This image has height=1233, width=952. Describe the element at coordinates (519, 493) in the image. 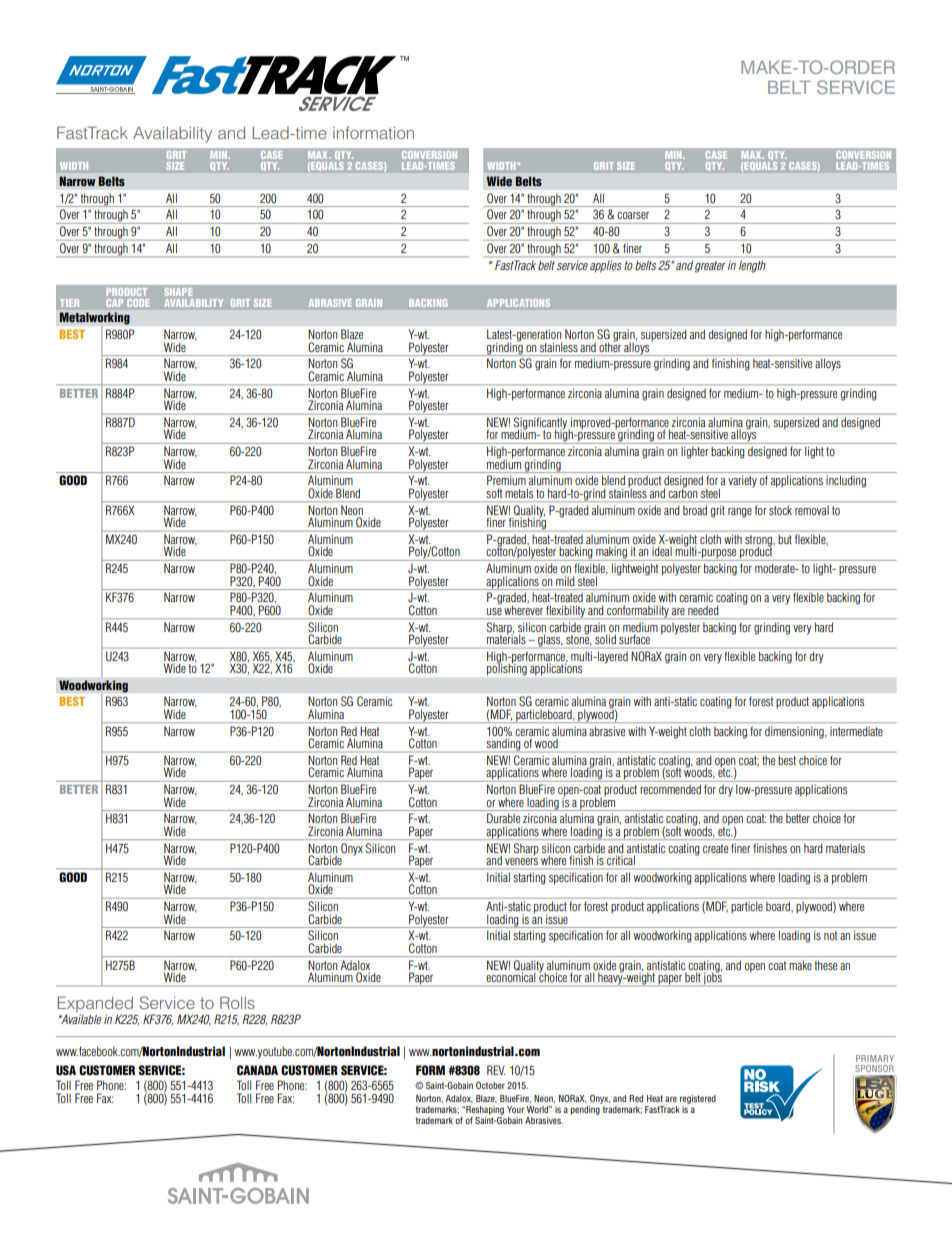

I see `metals` at that location.
